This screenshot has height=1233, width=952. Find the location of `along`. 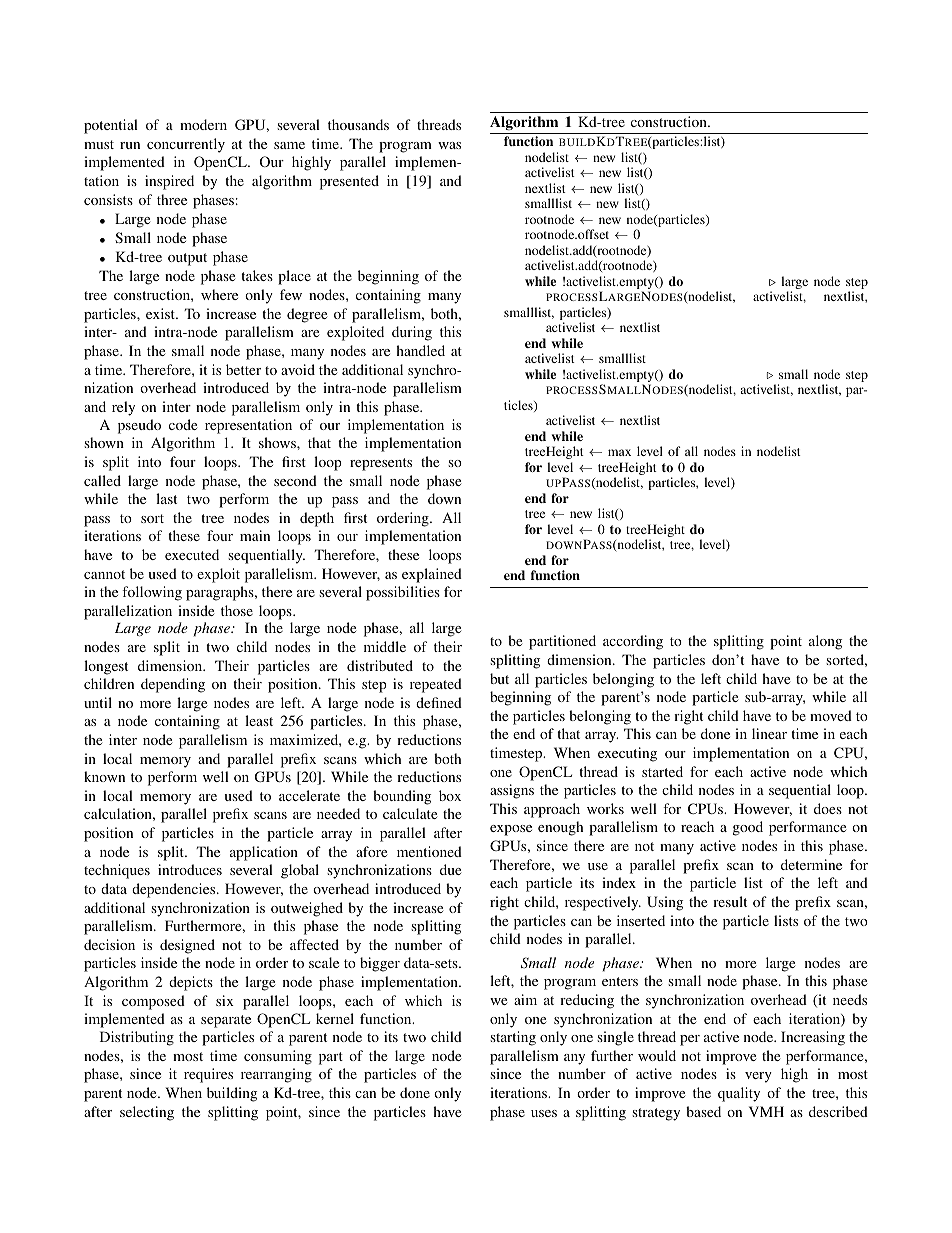

along is located at coordinates (825, 642).
